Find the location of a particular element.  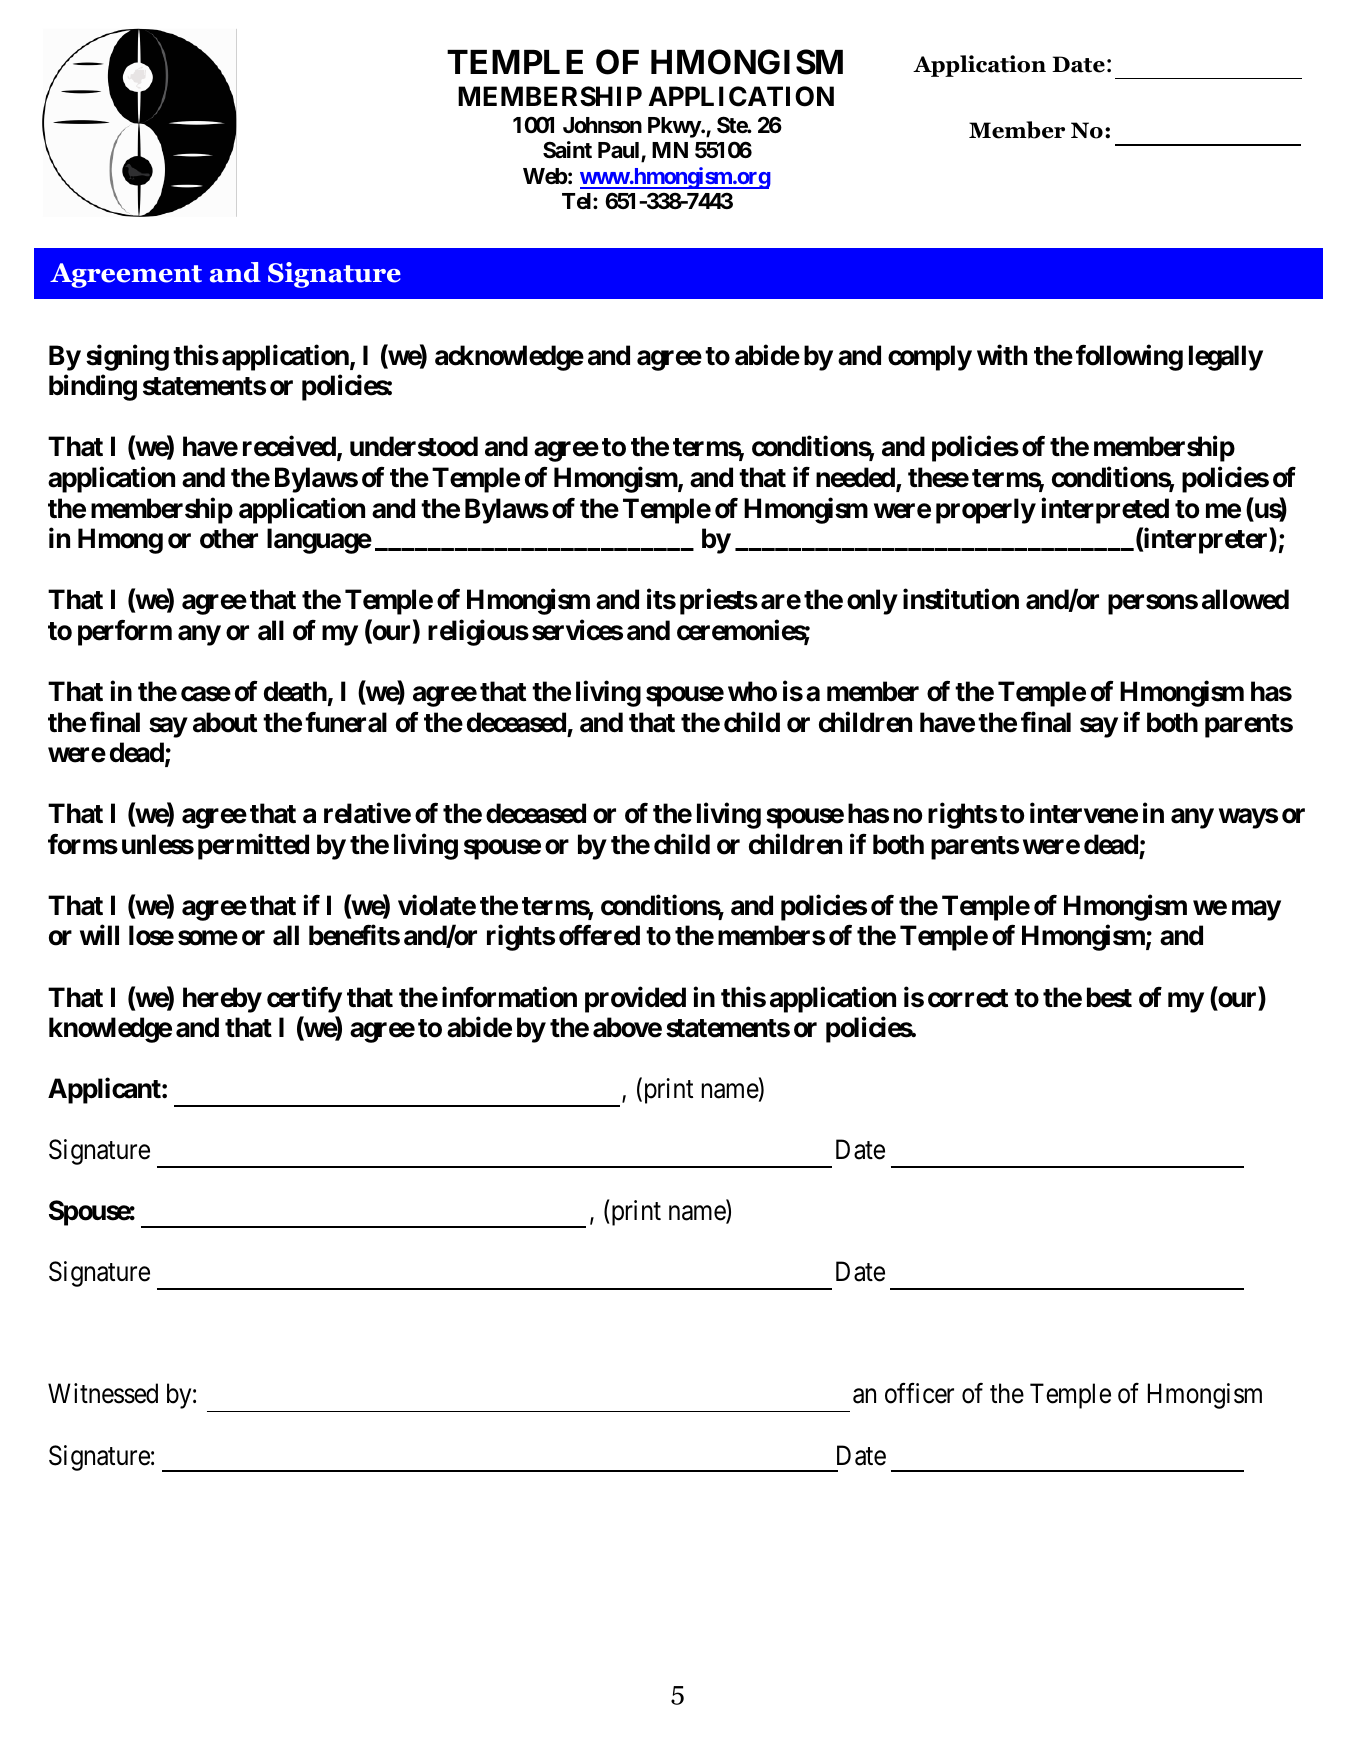

allowed is located at coordinates (1245, 599).
